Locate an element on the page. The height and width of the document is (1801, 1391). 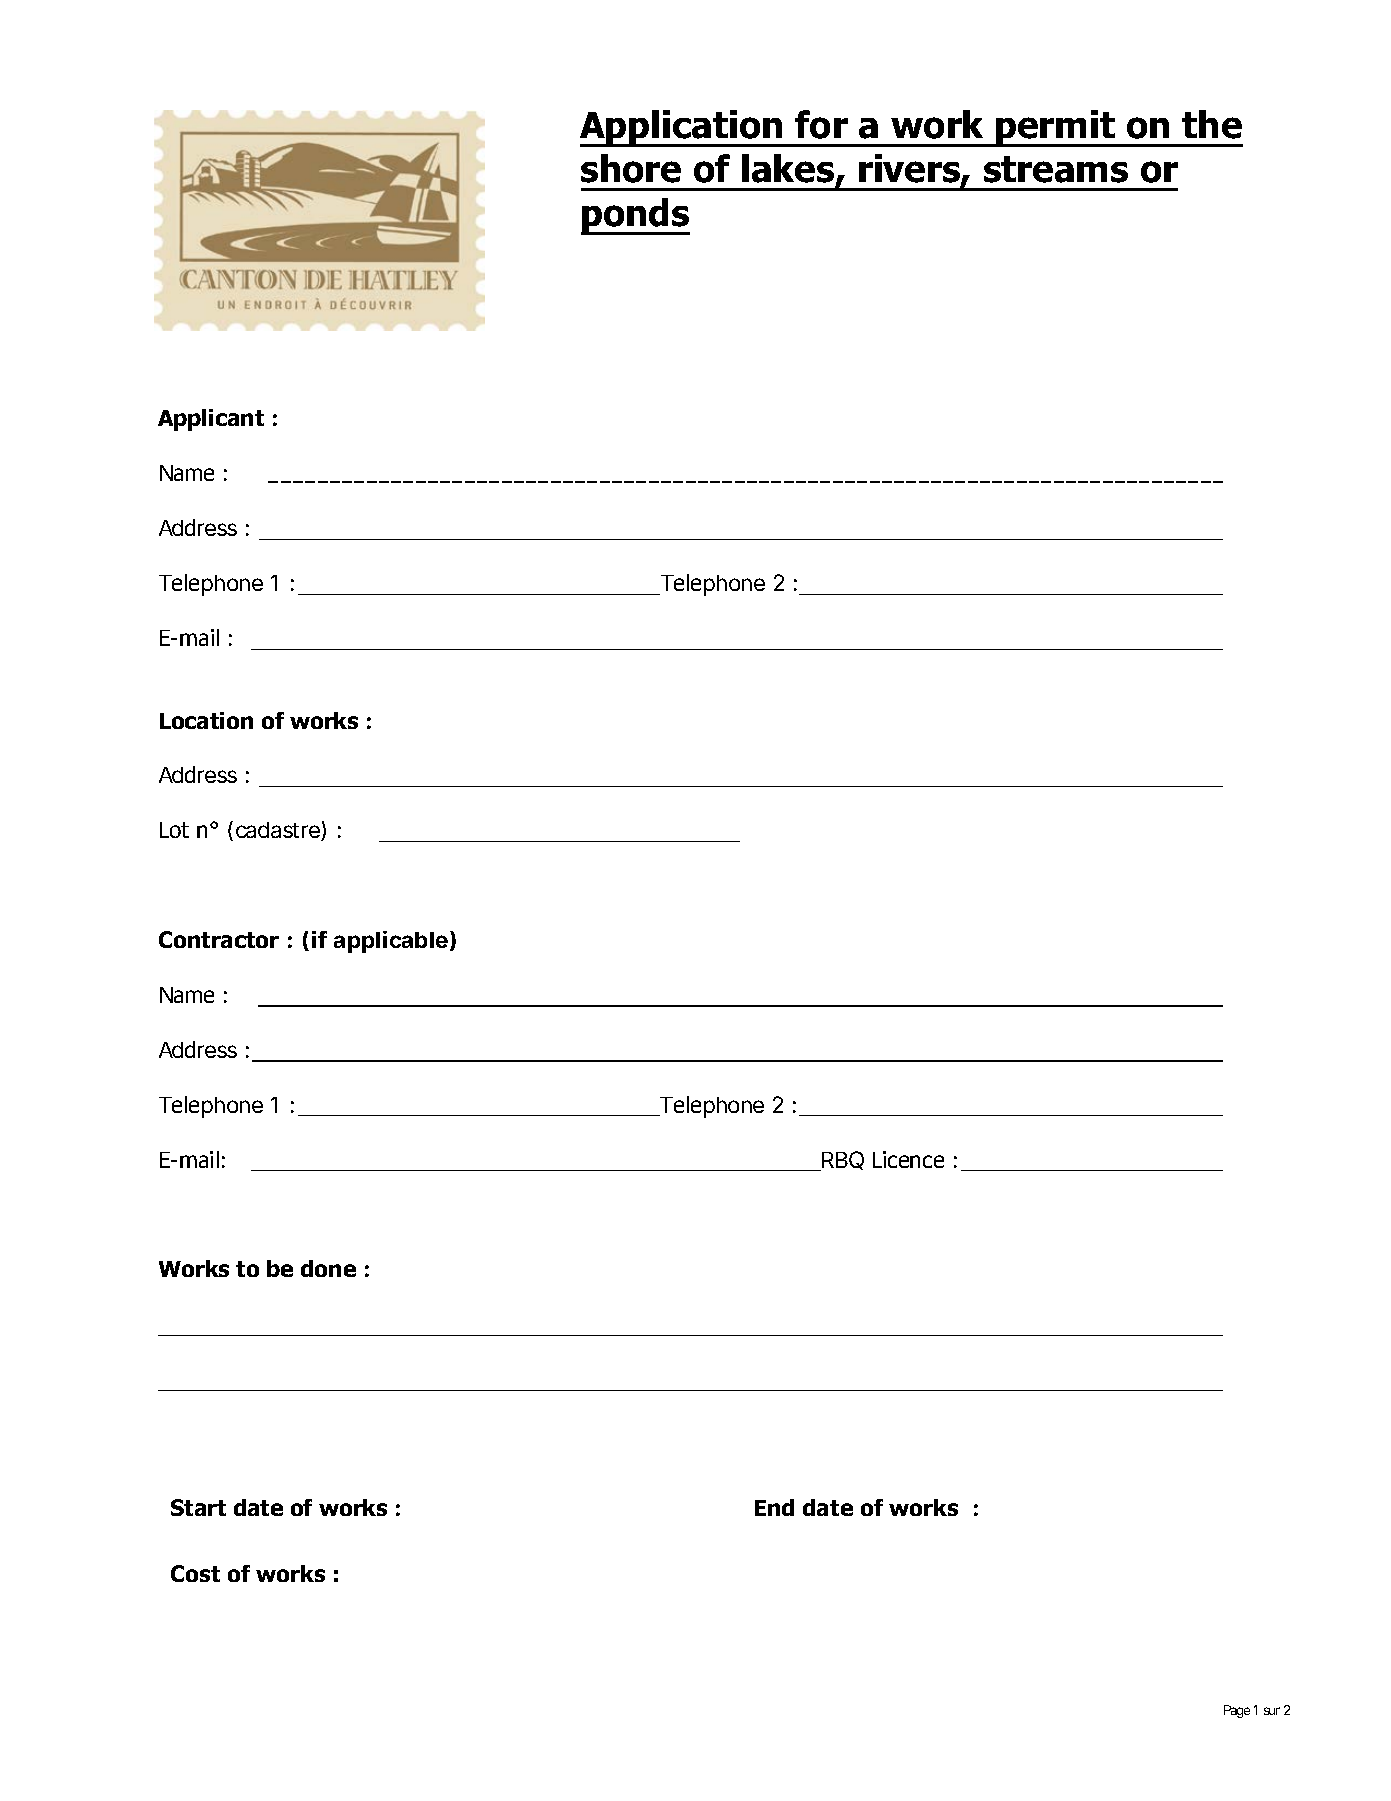
Contractor is located at coordinates (219, 939).
